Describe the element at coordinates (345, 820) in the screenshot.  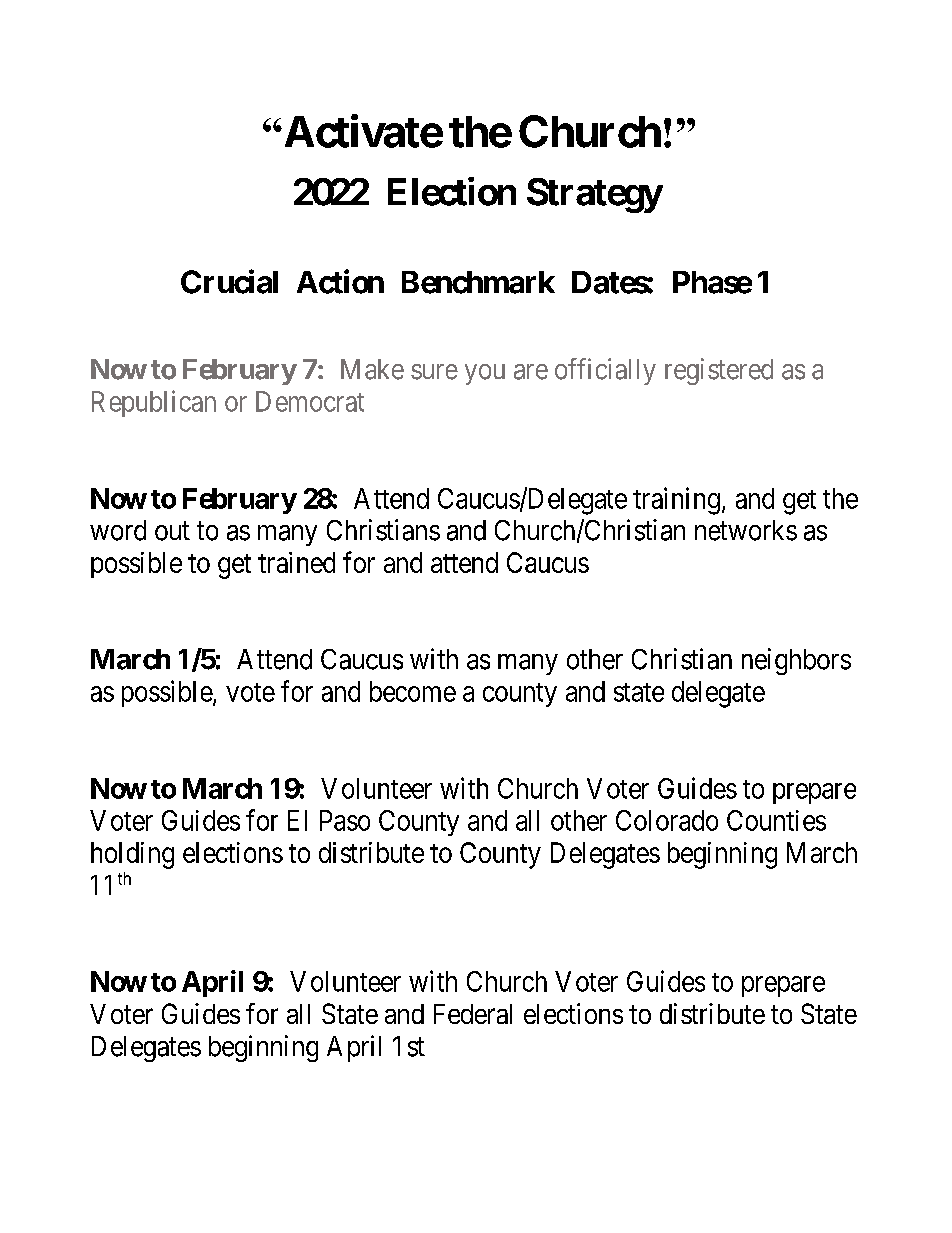
I see `Paso` at that location.
